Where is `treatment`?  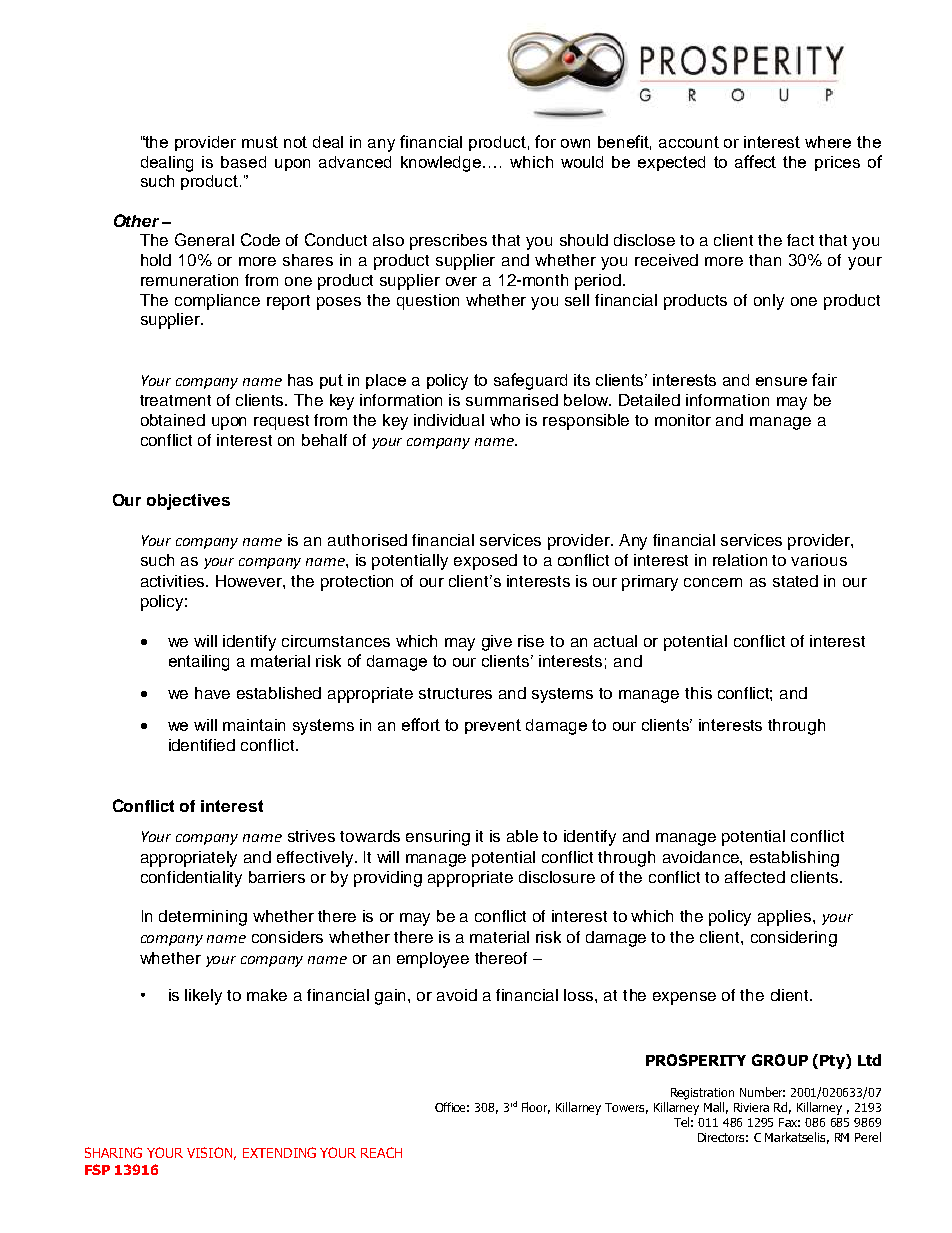 treatment is located at coordinates (175, 400).
